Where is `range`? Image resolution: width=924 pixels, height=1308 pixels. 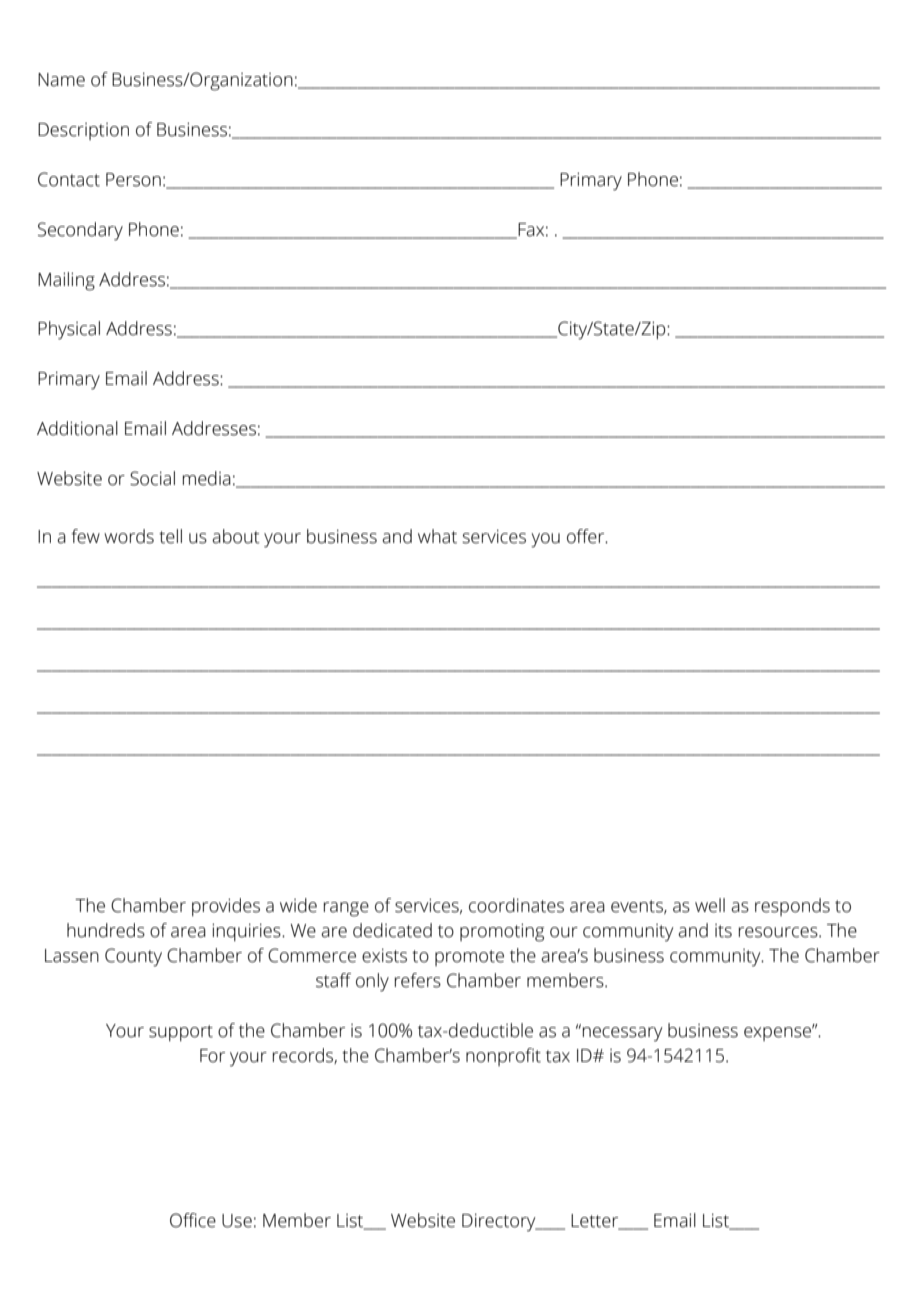 range is located at coordinates (346, 909).
